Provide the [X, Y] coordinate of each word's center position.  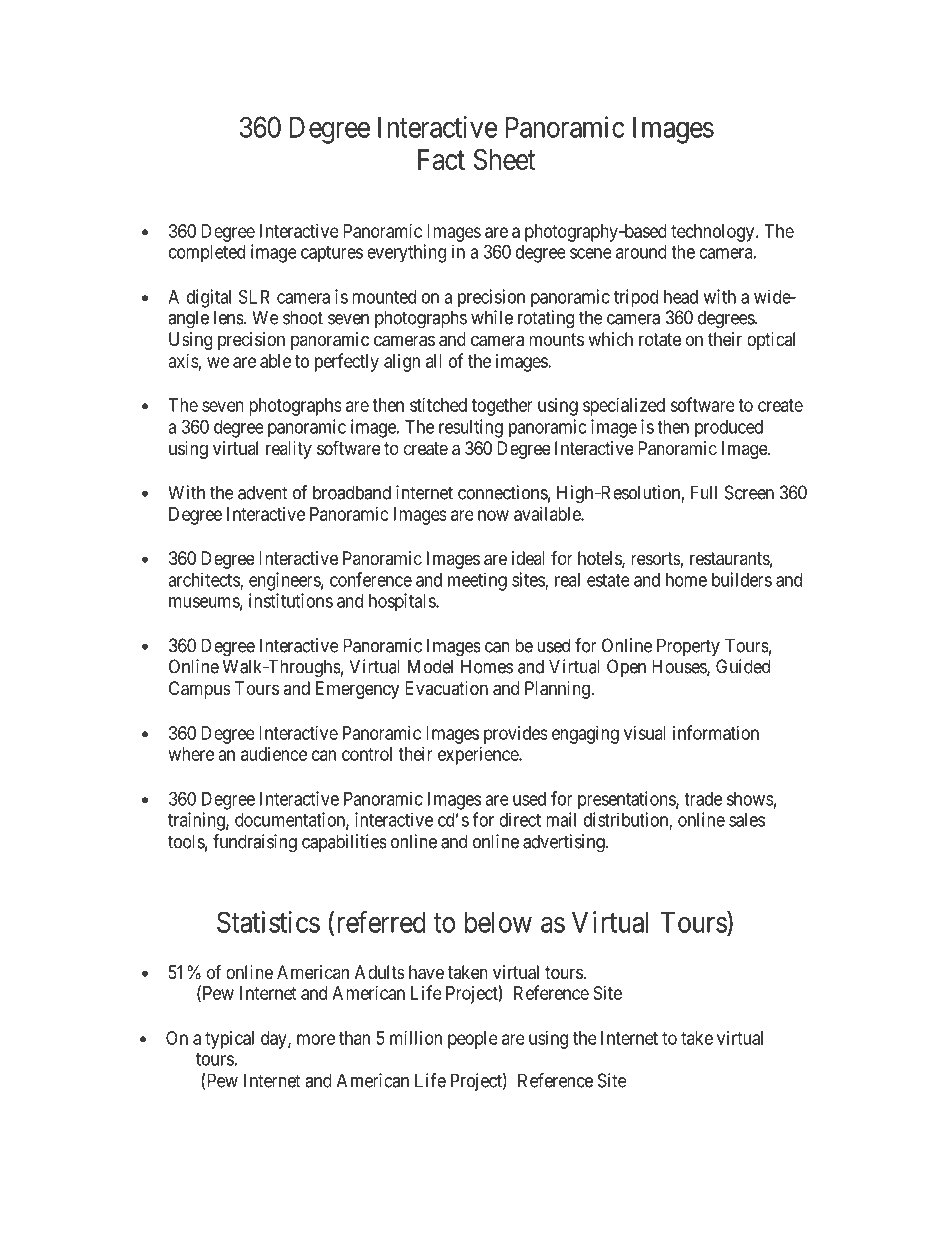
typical [229, 1040]
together [502, 407]
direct [520, 819]
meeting [477, 581]
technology [714, 233]
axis [184, 361]
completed [207, 254]
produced [729, 429]
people [473, 1040]
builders [742, 579]
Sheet [504, 159]
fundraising [255, 843]
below [498, 922]
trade [703, 799]
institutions [291, 600]
